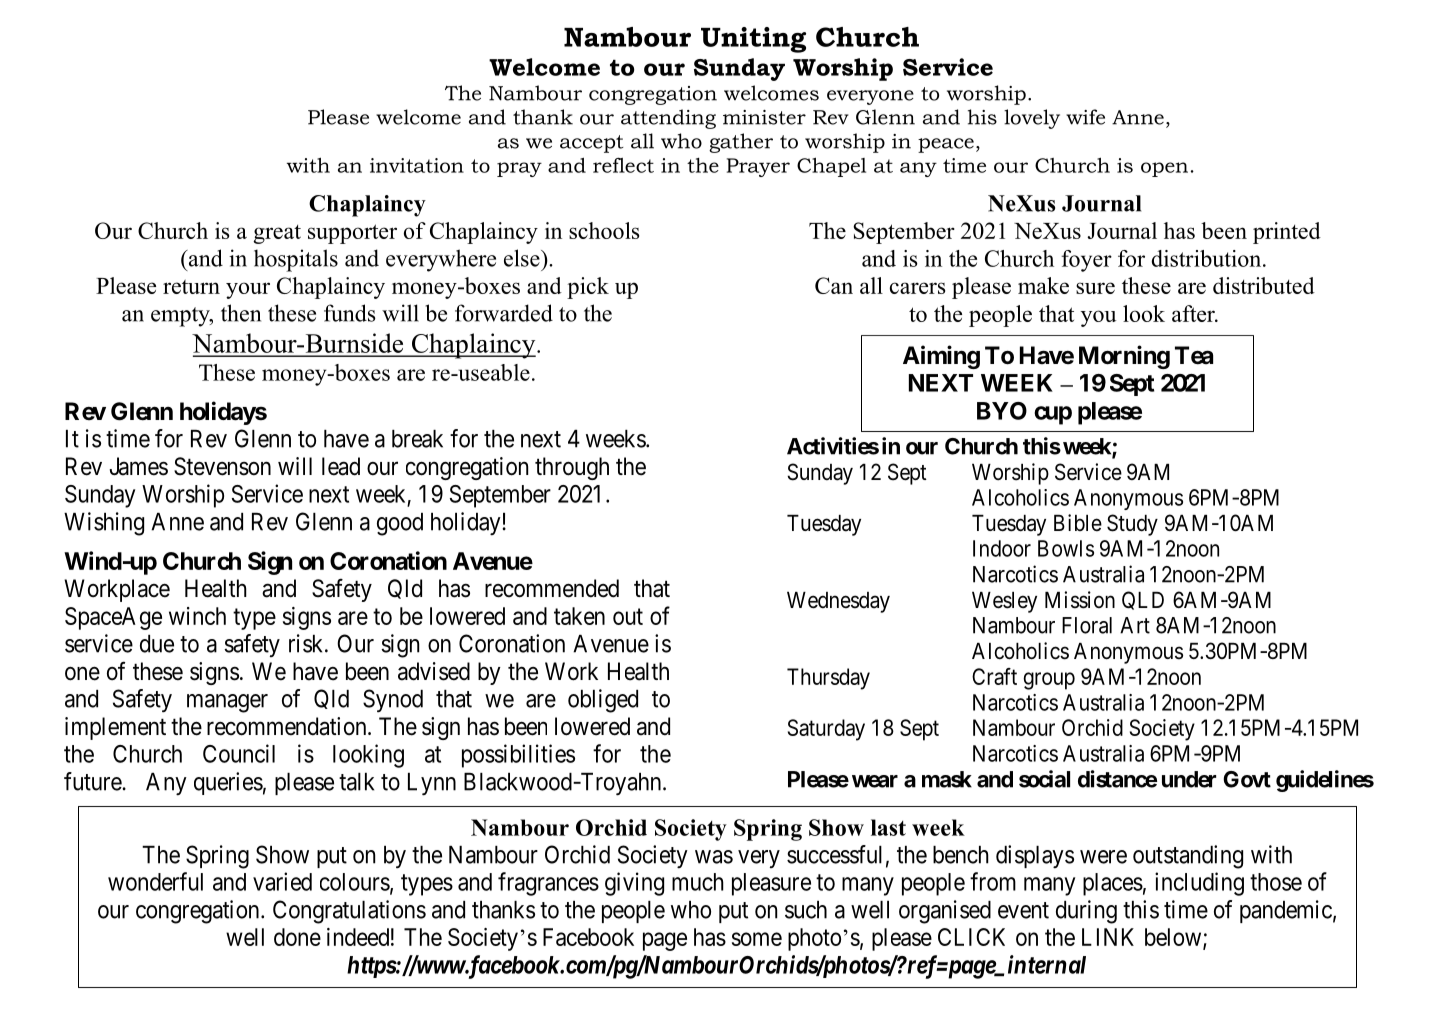 The height and width of the document is (1019, 1441). I want to click on Stevenson, so click(222, 466).
